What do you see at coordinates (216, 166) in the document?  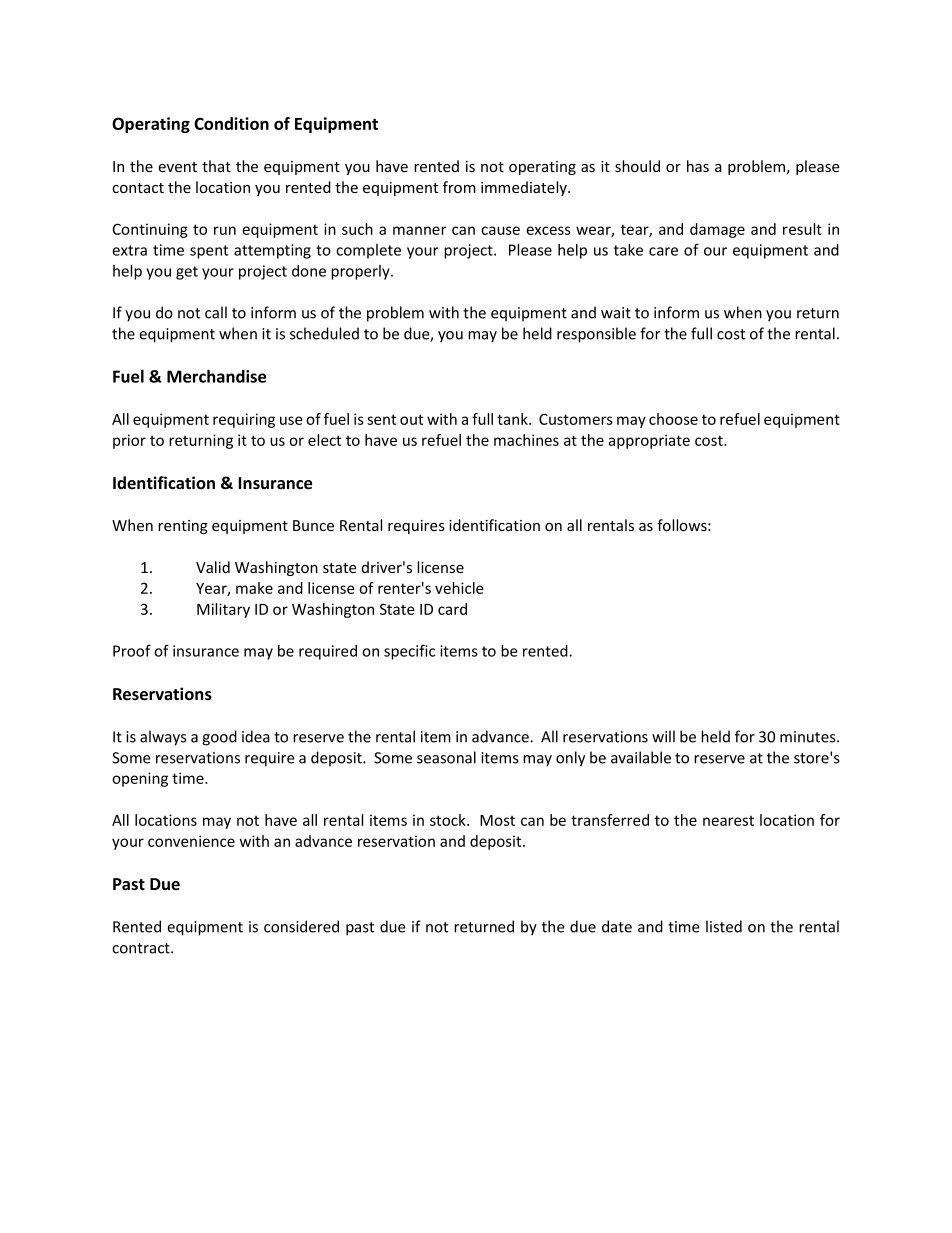 I see `that` at bounding box center [216, 166].
